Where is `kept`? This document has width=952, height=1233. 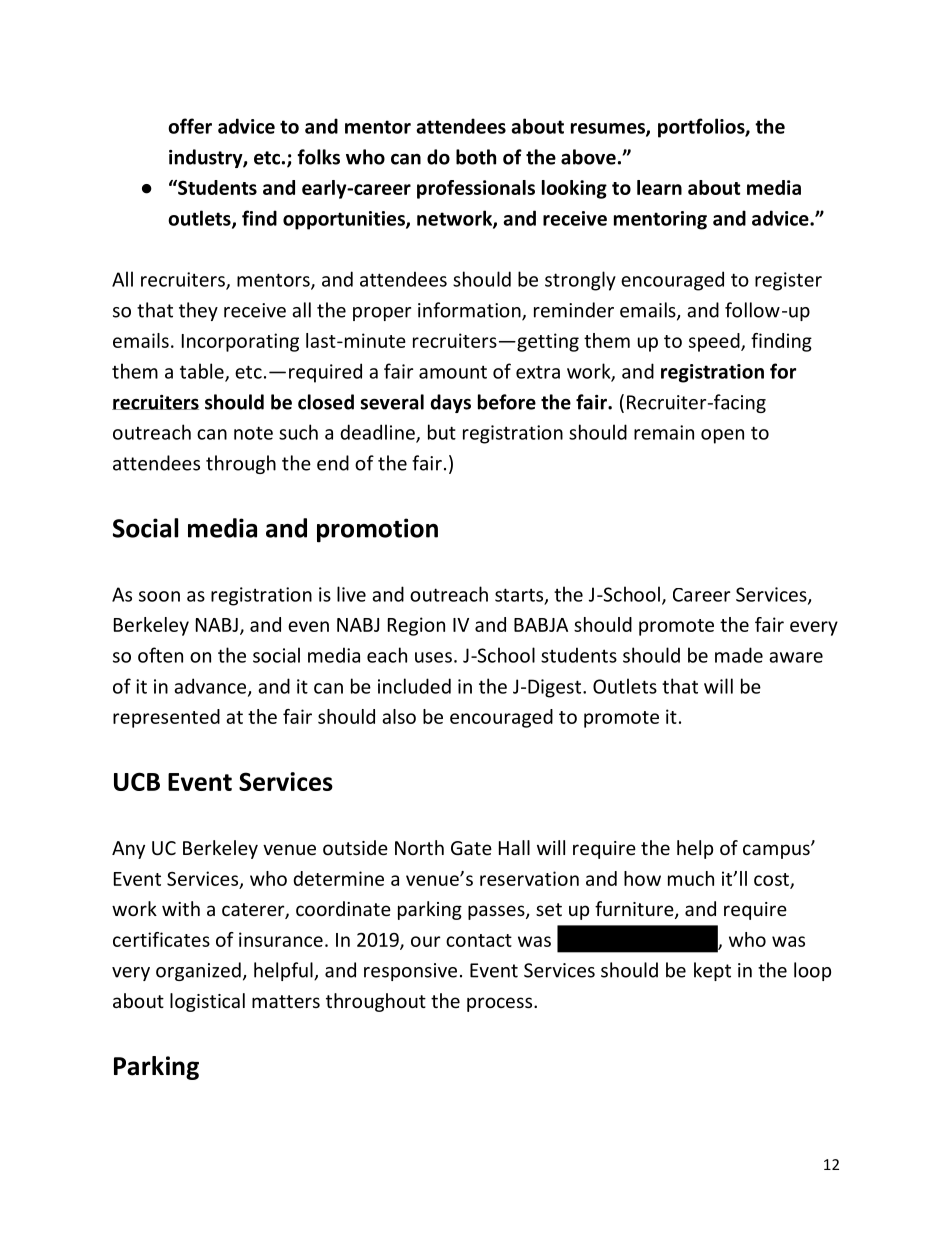
kept is located at coordinates (712, 971).
